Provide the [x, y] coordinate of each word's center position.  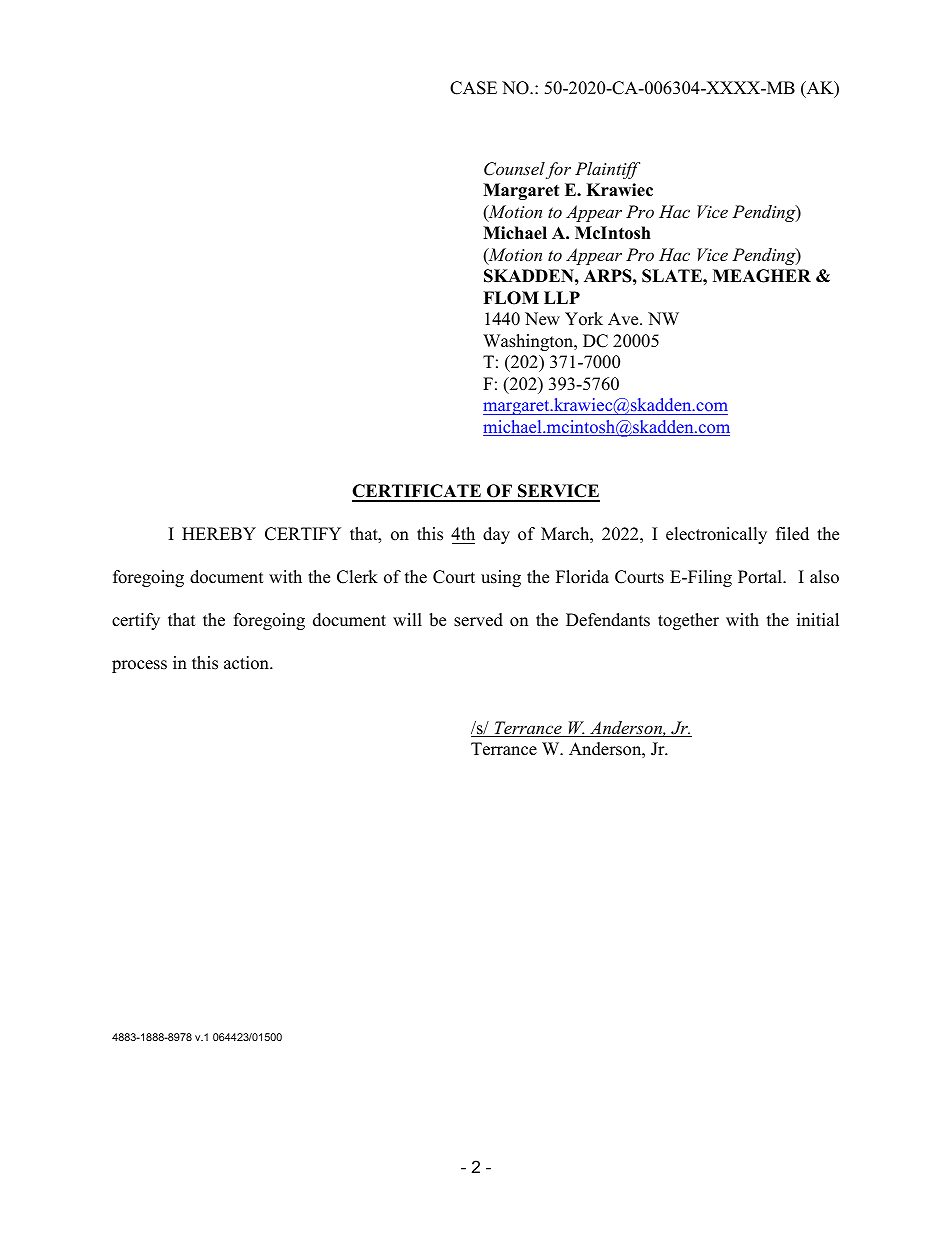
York [584, 319]
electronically [716, 535]
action [247, 663]
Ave [624, 319]
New [542, 319]
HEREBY [219, 533]
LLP [562, 297]
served [478, 620]
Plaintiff [607, 170]
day [496, 535]
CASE [473, 88]
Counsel [514, 169]
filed [792, 534]
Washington [529, 342]
